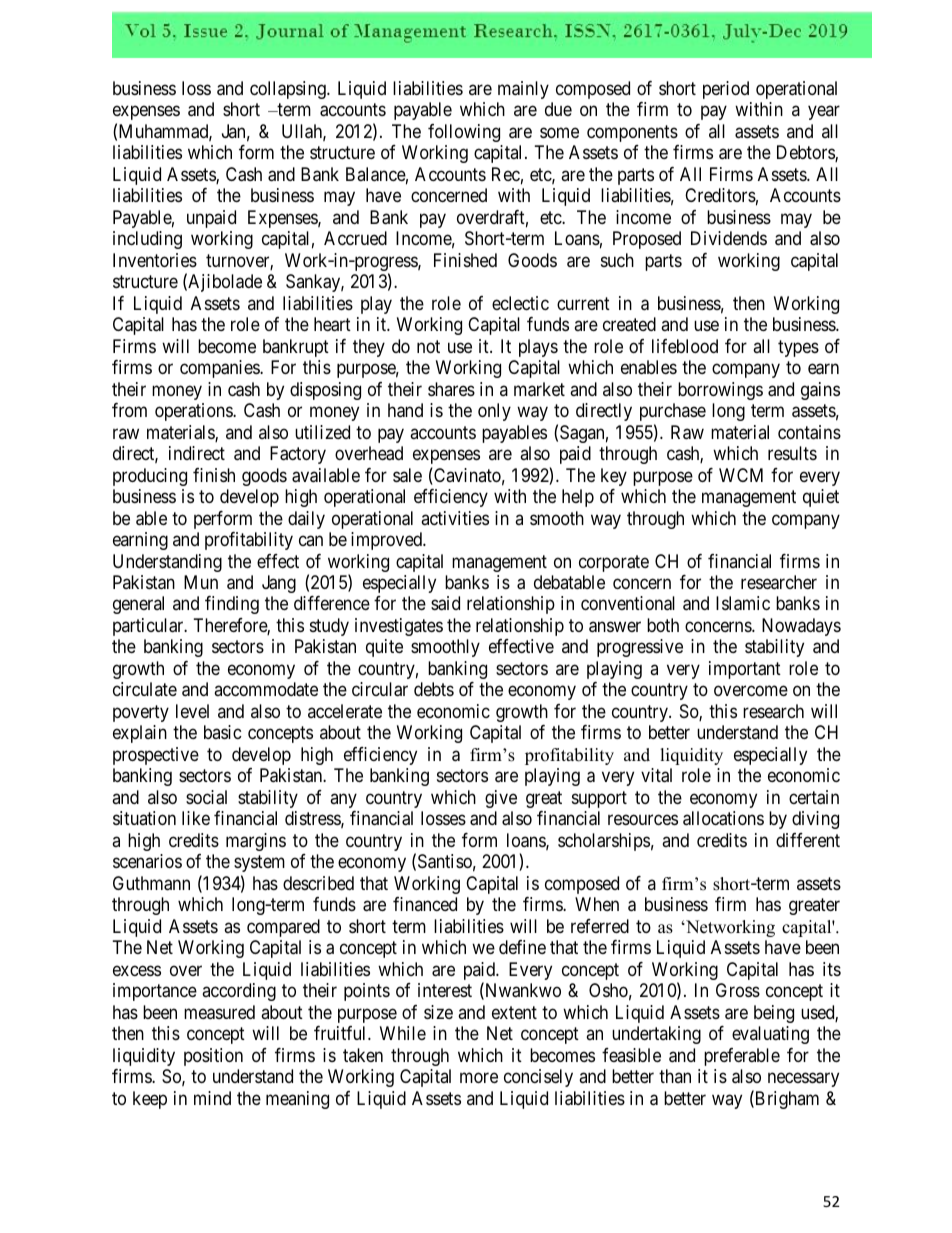 This screenshot has width=952, height=1233. Describe the element at coordinates (289, 90) in the screenshot. I see `collapsing` at that location.
